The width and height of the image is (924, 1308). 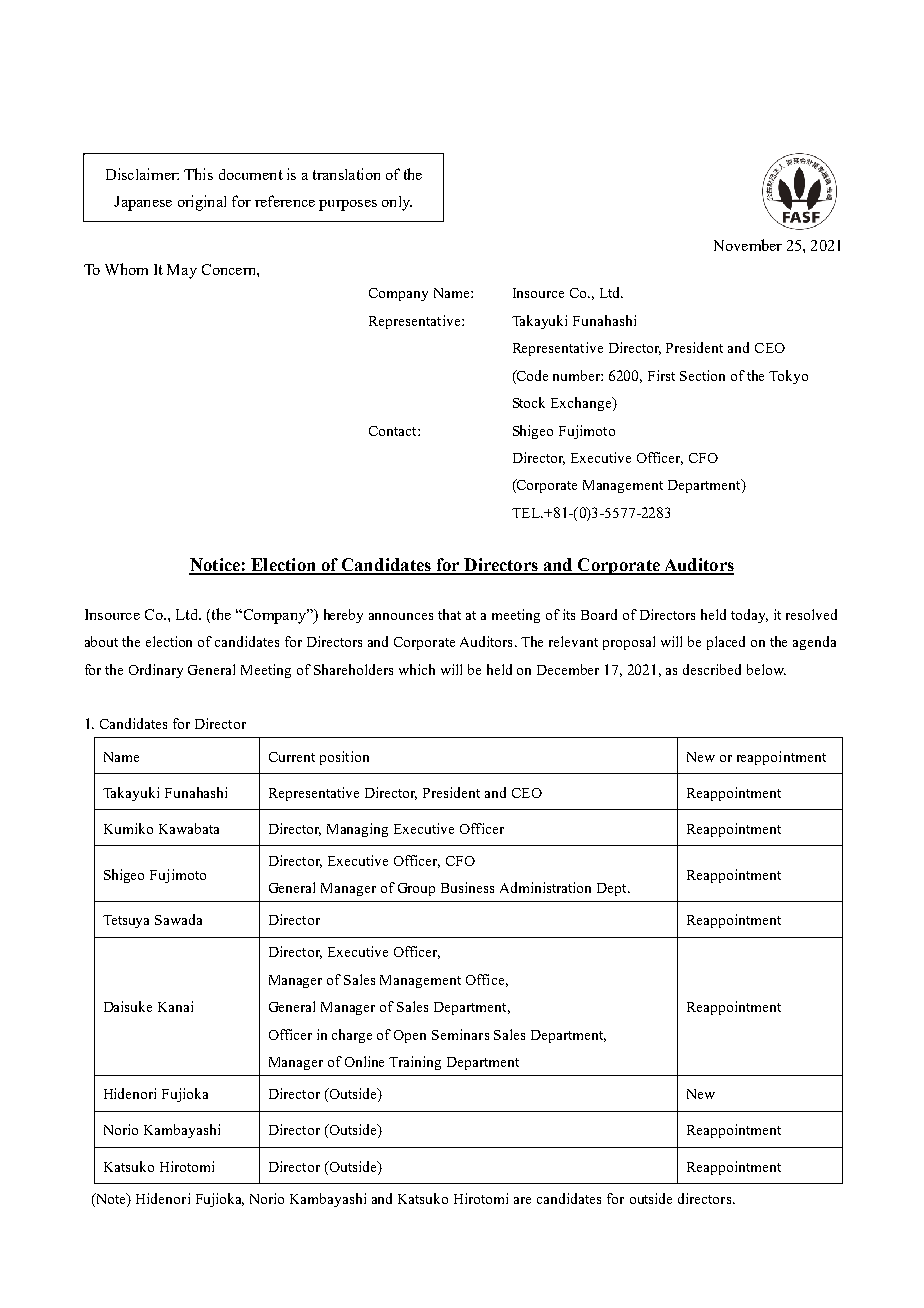 I want to click on described, so click(x=712, y=669).
